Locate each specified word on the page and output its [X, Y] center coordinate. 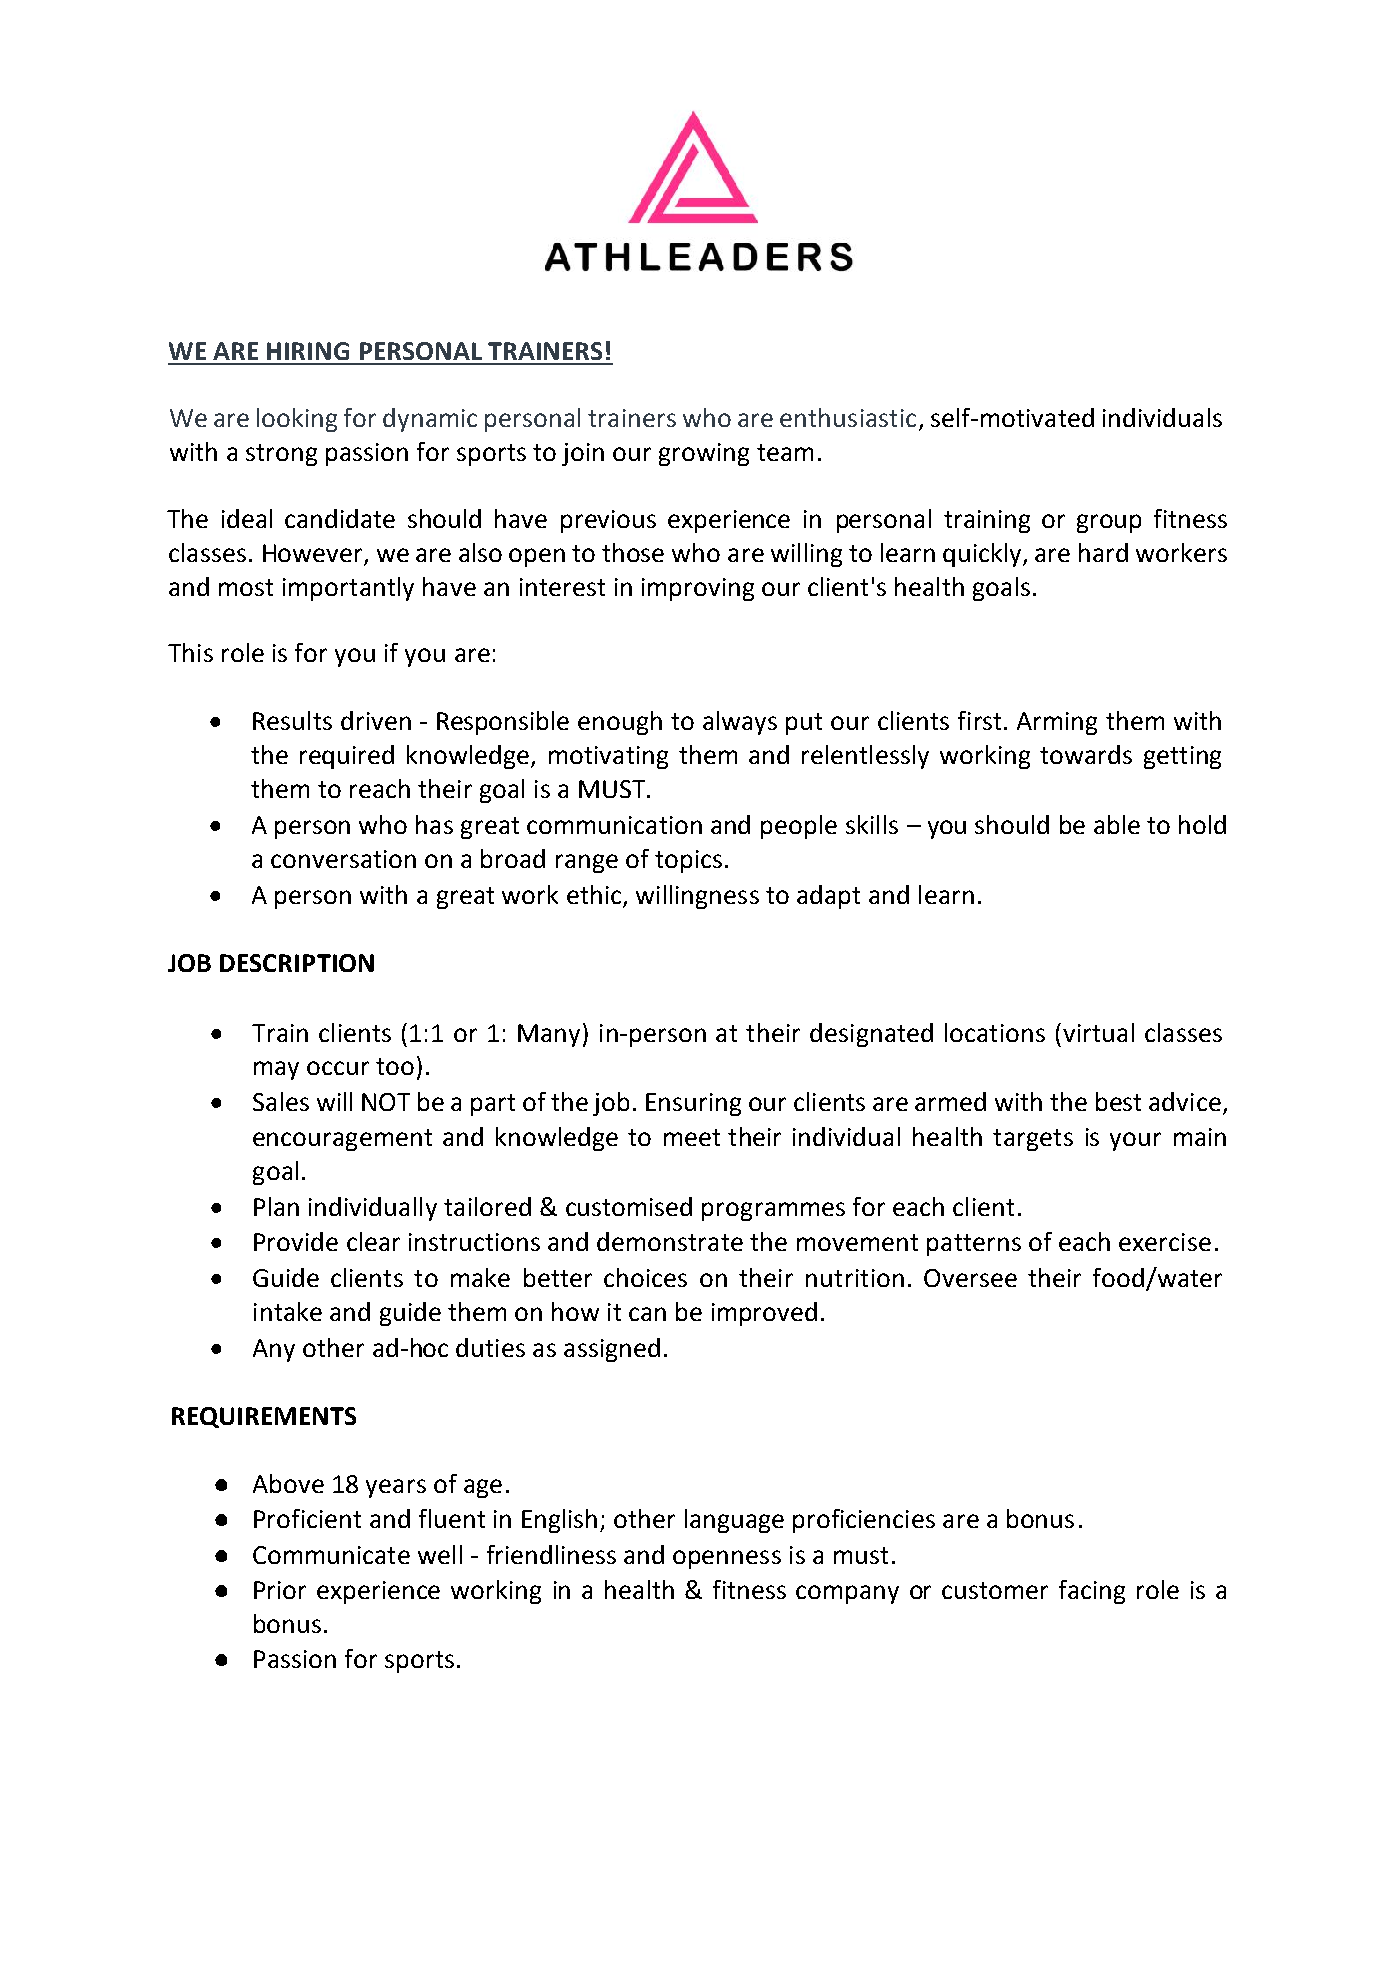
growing [704, 454]
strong [281, 455]
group [1109, 523]
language [734, 1521]
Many [549, 1035]
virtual [1098, 1032]
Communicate [331, 1555]
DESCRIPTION [297, 963]
